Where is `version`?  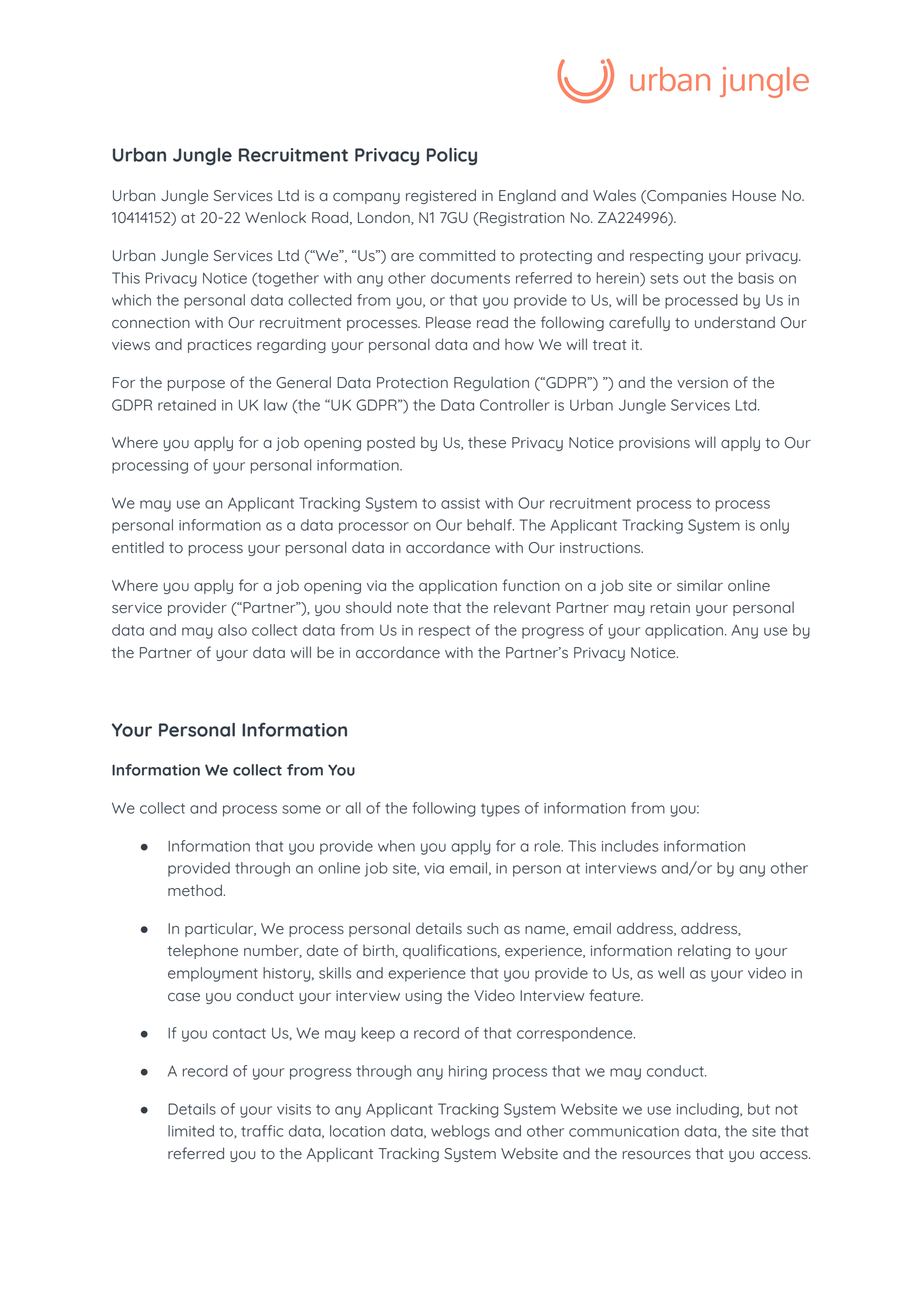
version is located at coordinates (702, 383).
